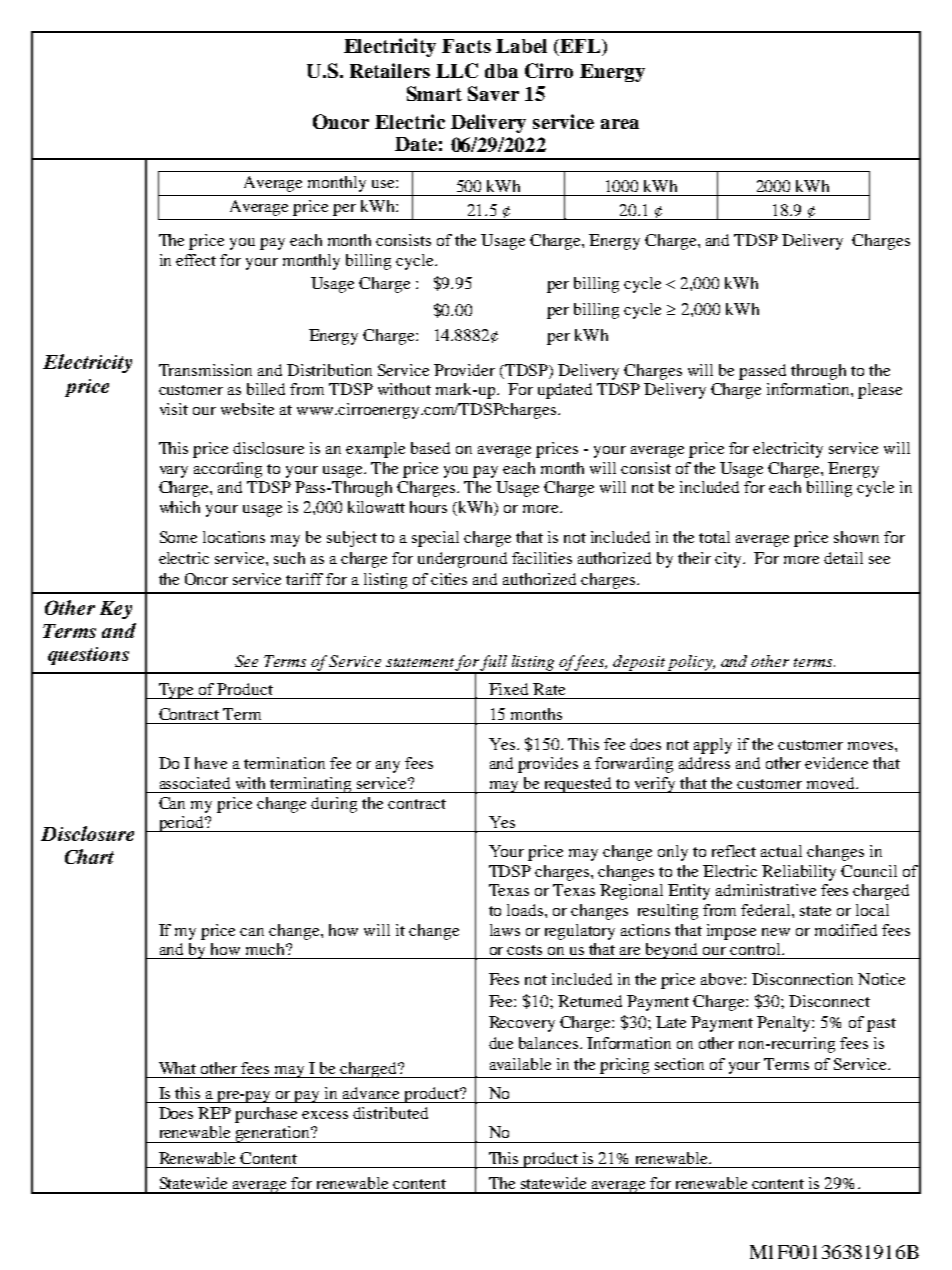  What do you see at coordinates (620, 124) in the screenshot?
I see `area` at bounding box center [620, 124].
